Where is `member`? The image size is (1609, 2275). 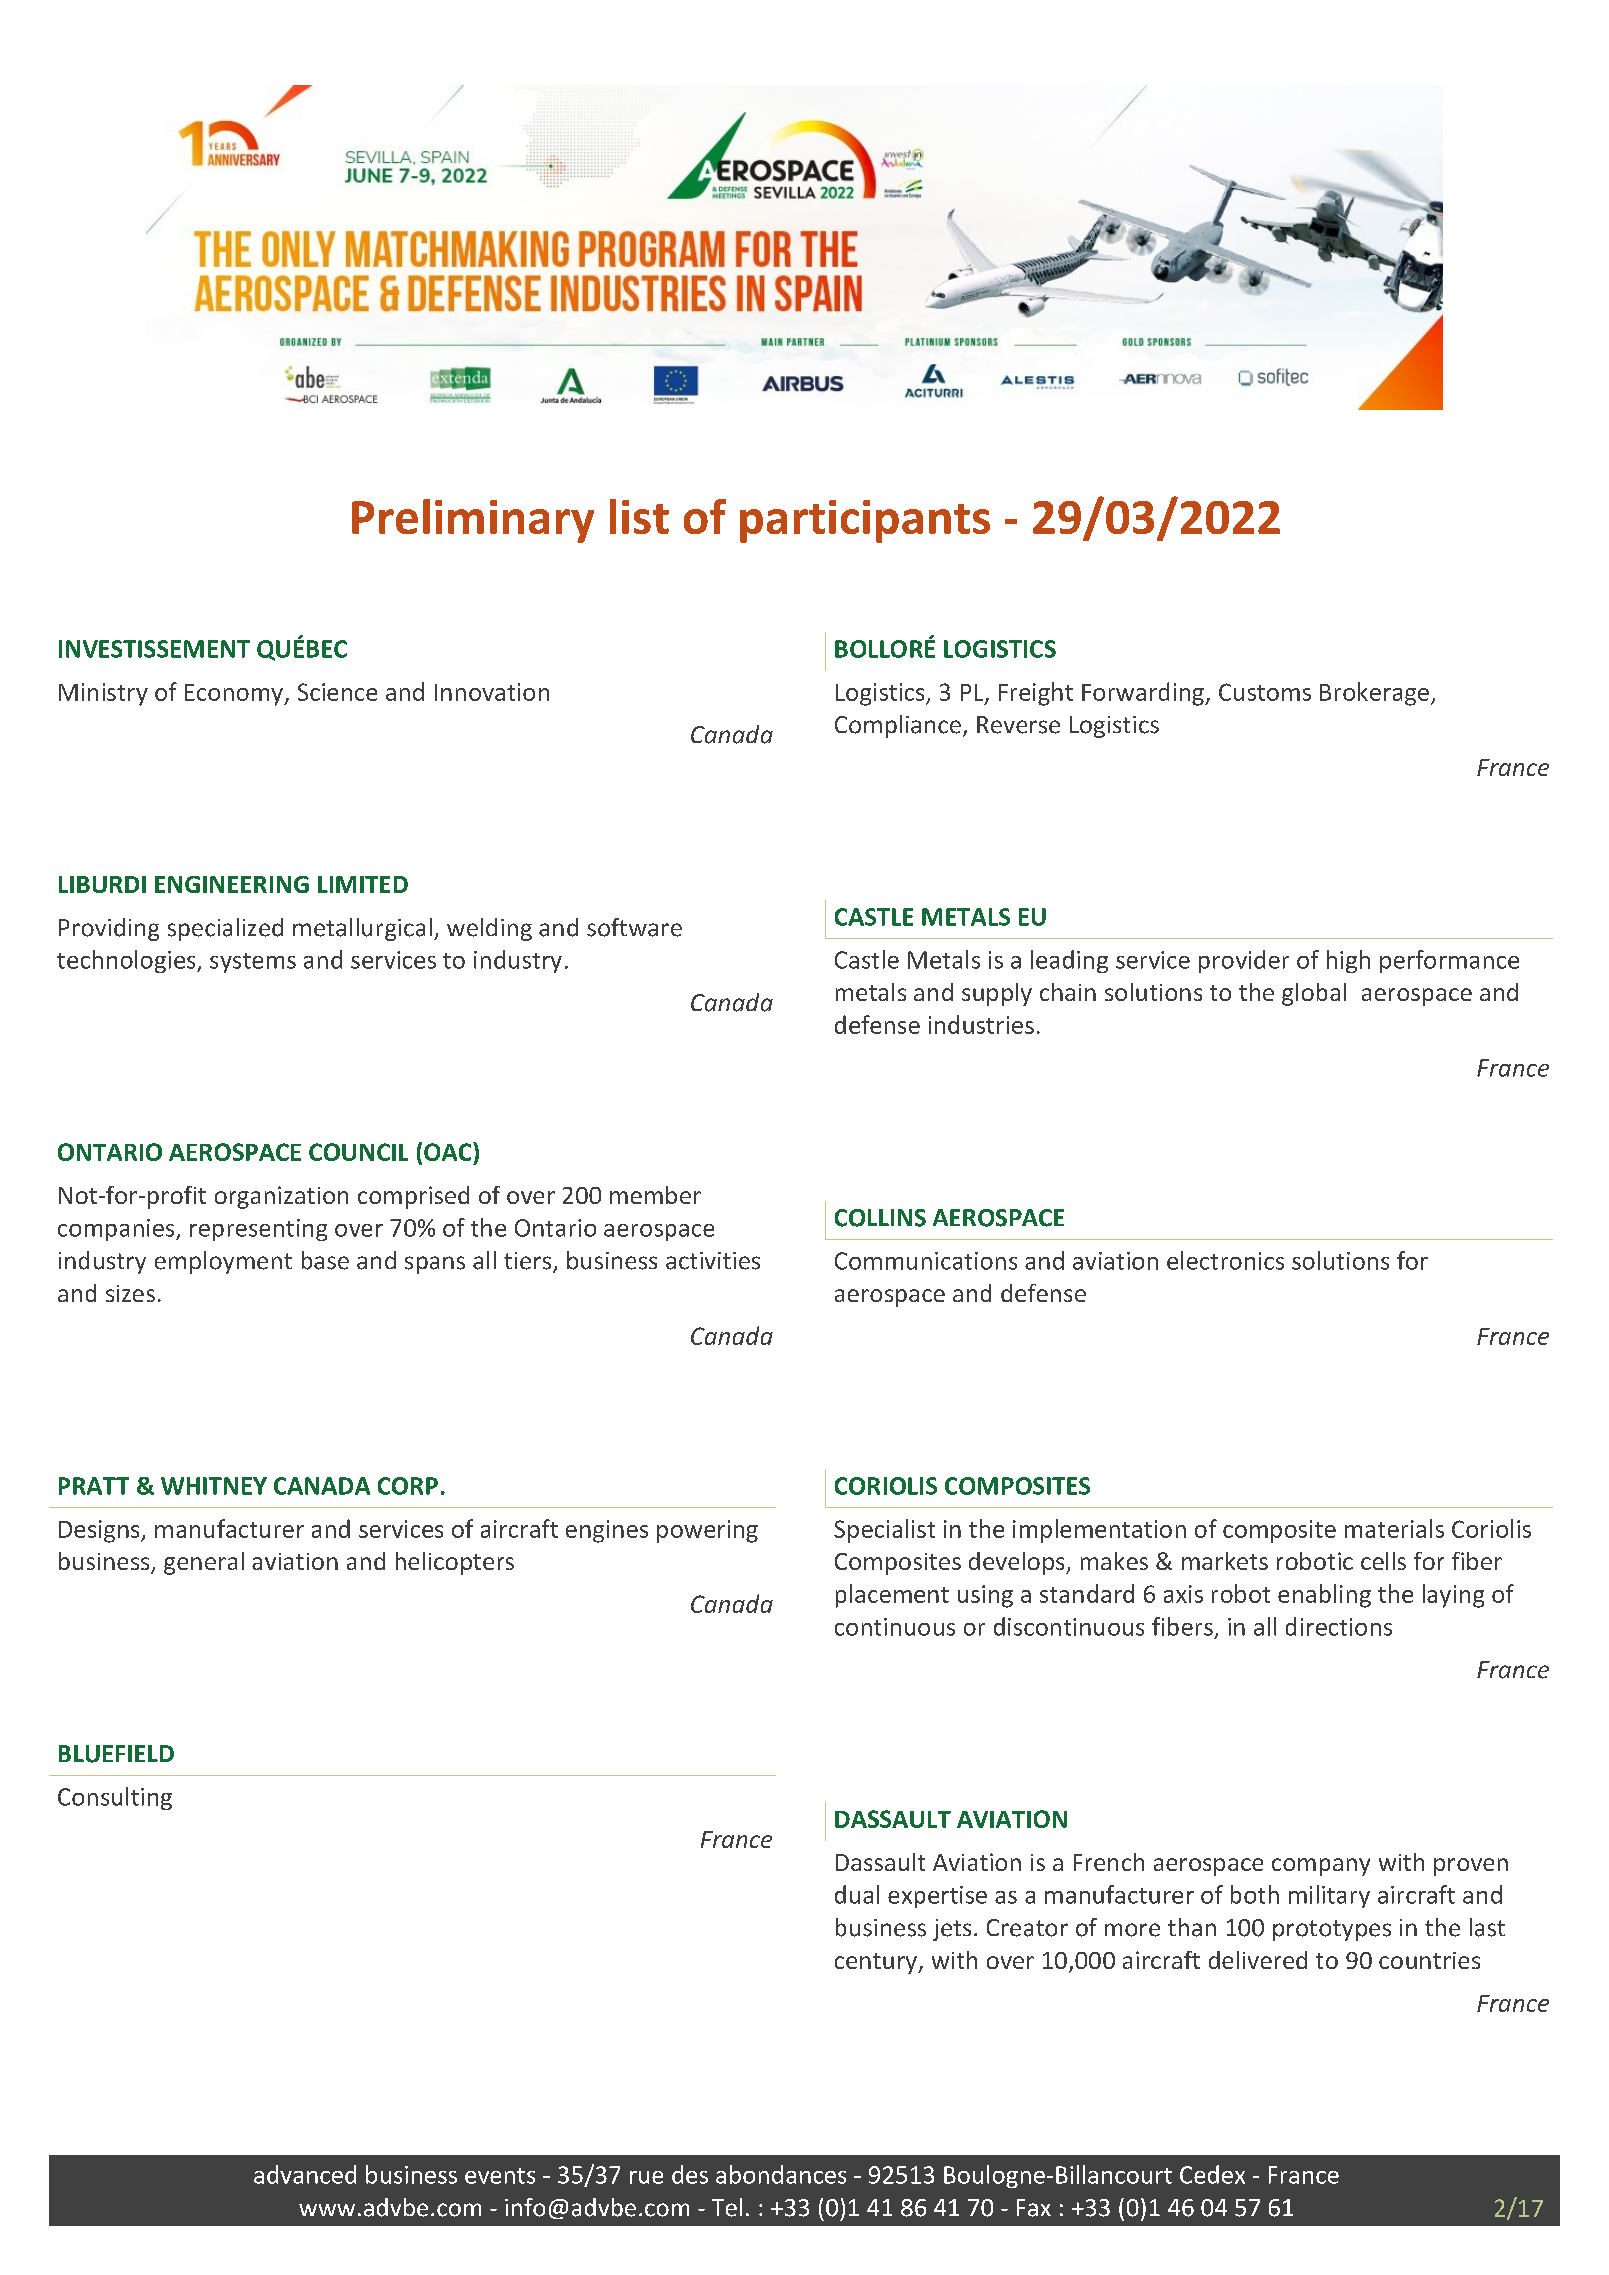
member is located at coordinates (655, 1195).
